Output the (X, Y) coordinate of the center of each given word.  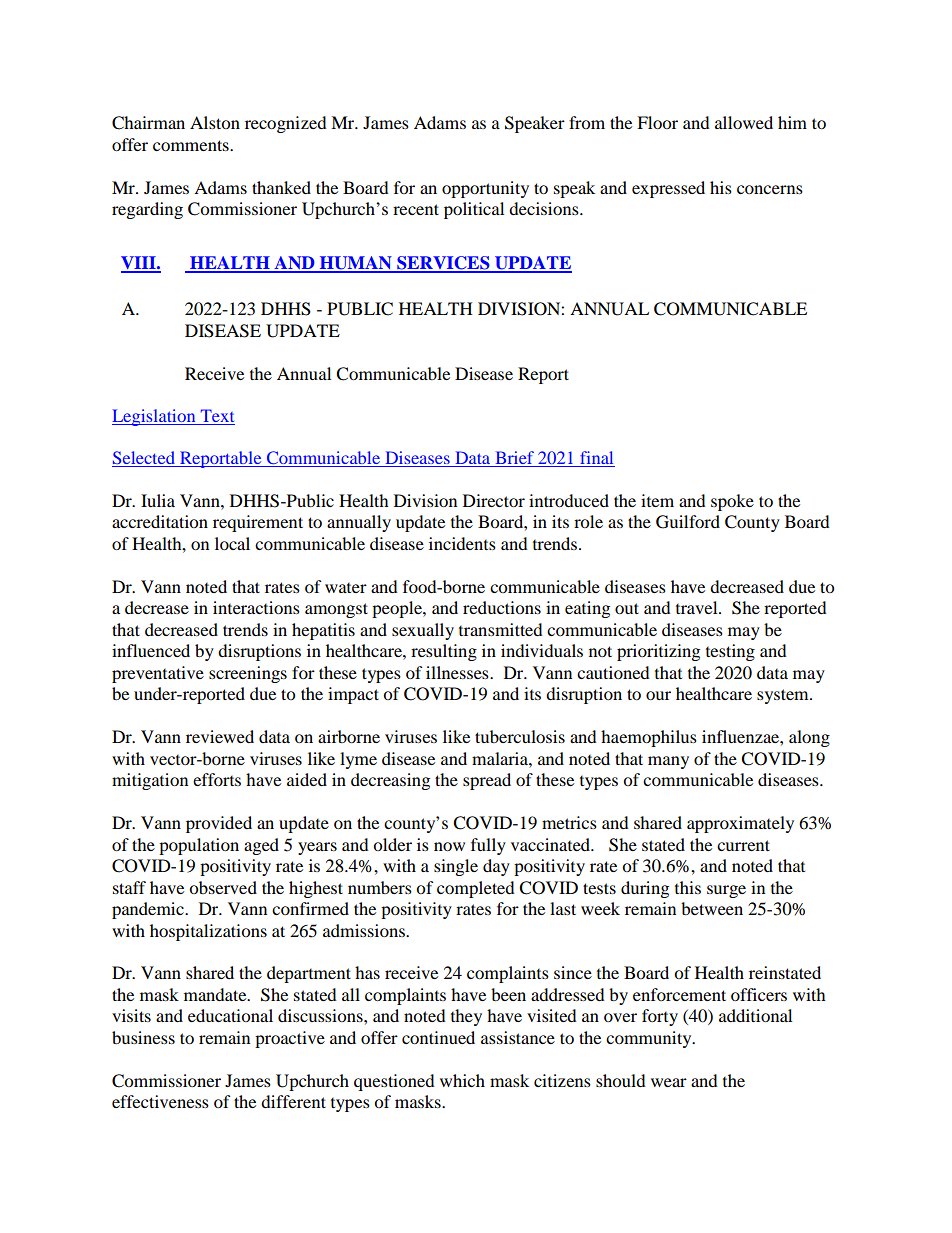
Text (216, 417)
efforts (217, 779)
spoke (732, 502)
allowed (744, 122)
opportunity (485, 189)
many (668, 762)
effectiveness (160, 1101)
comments (192, 145)
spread (487, 781)
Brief (515, 459)
